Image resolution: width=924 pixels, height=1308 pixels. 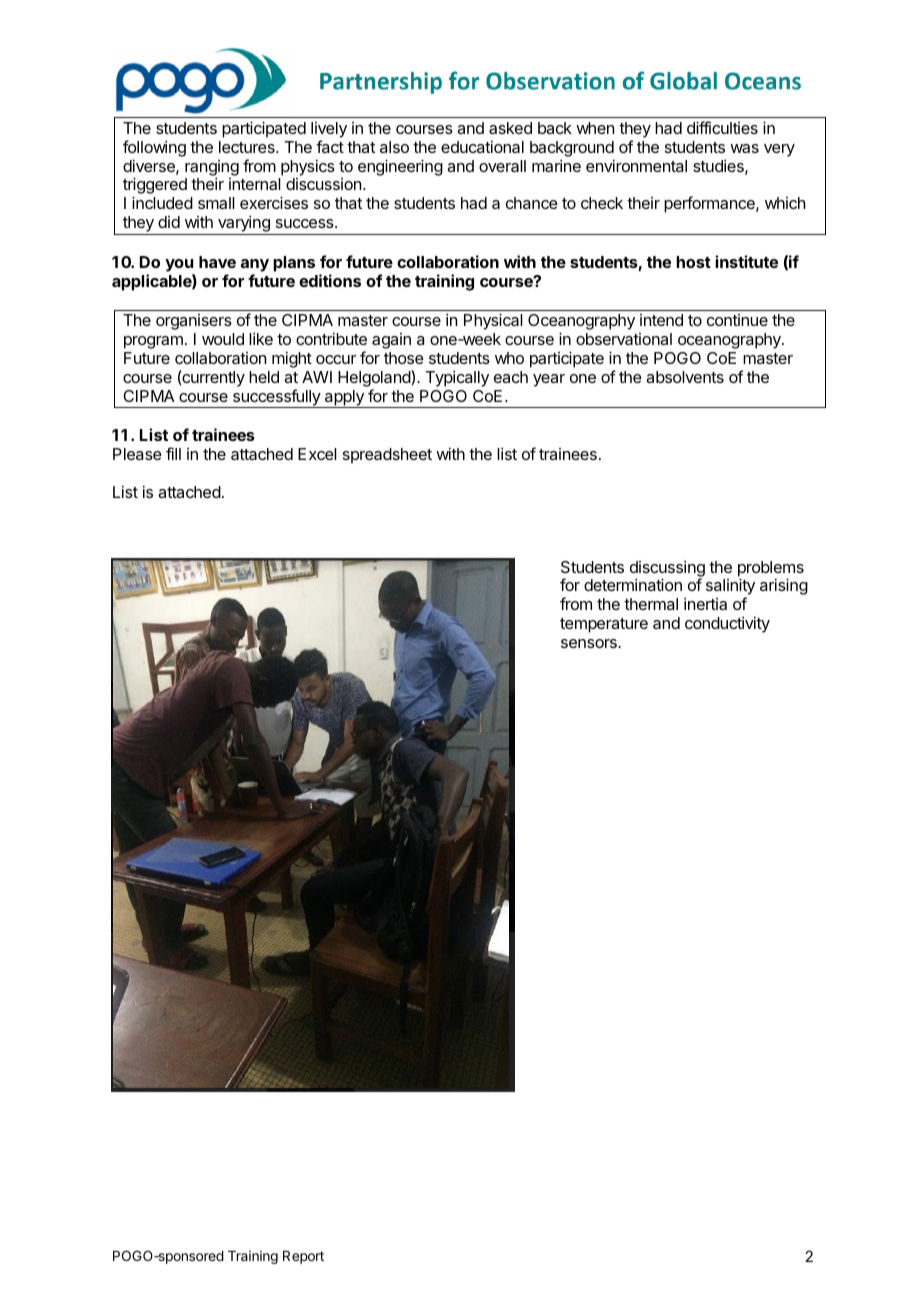 I want to click on was, so click(x=744, y=148).
